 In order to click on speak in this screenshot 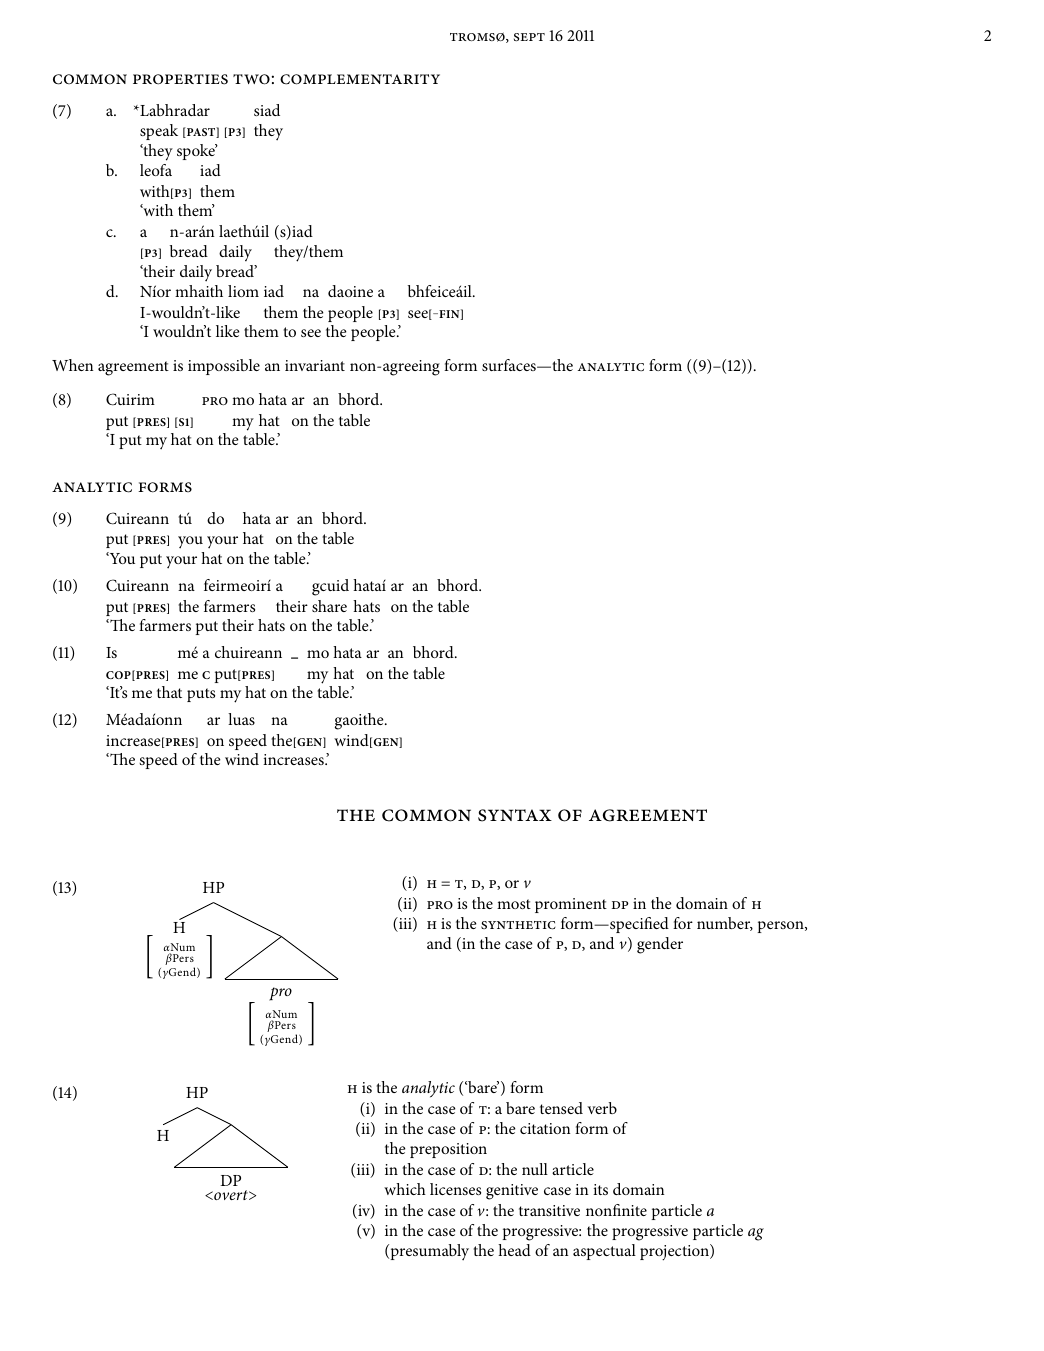, I will do `click(159, 132)`.
